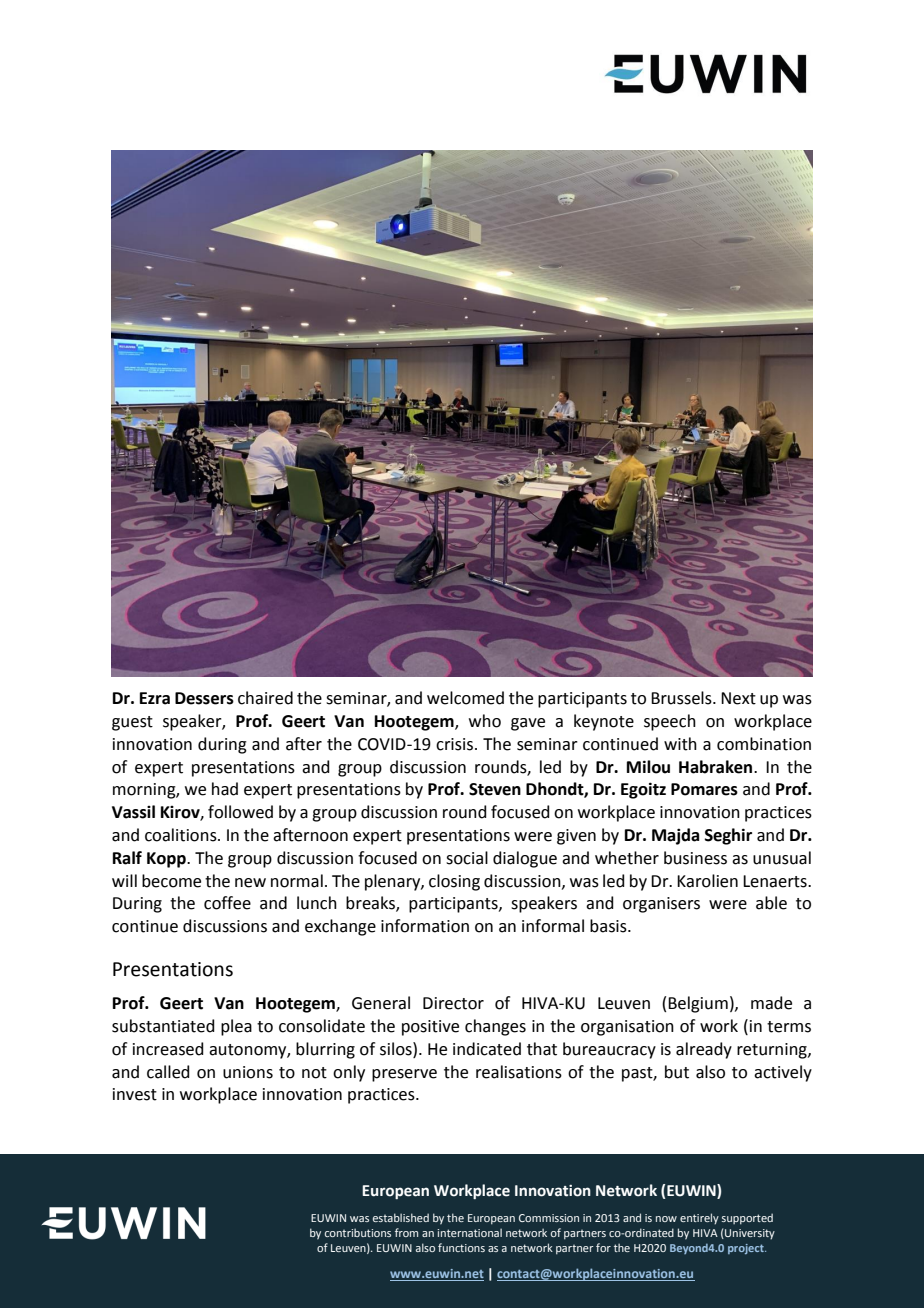 The height and width of the image is (1308, 924). What do you see at coordinates (358, 1232) in the image?
I see `contributions` at bounding box center [358, 1232].
